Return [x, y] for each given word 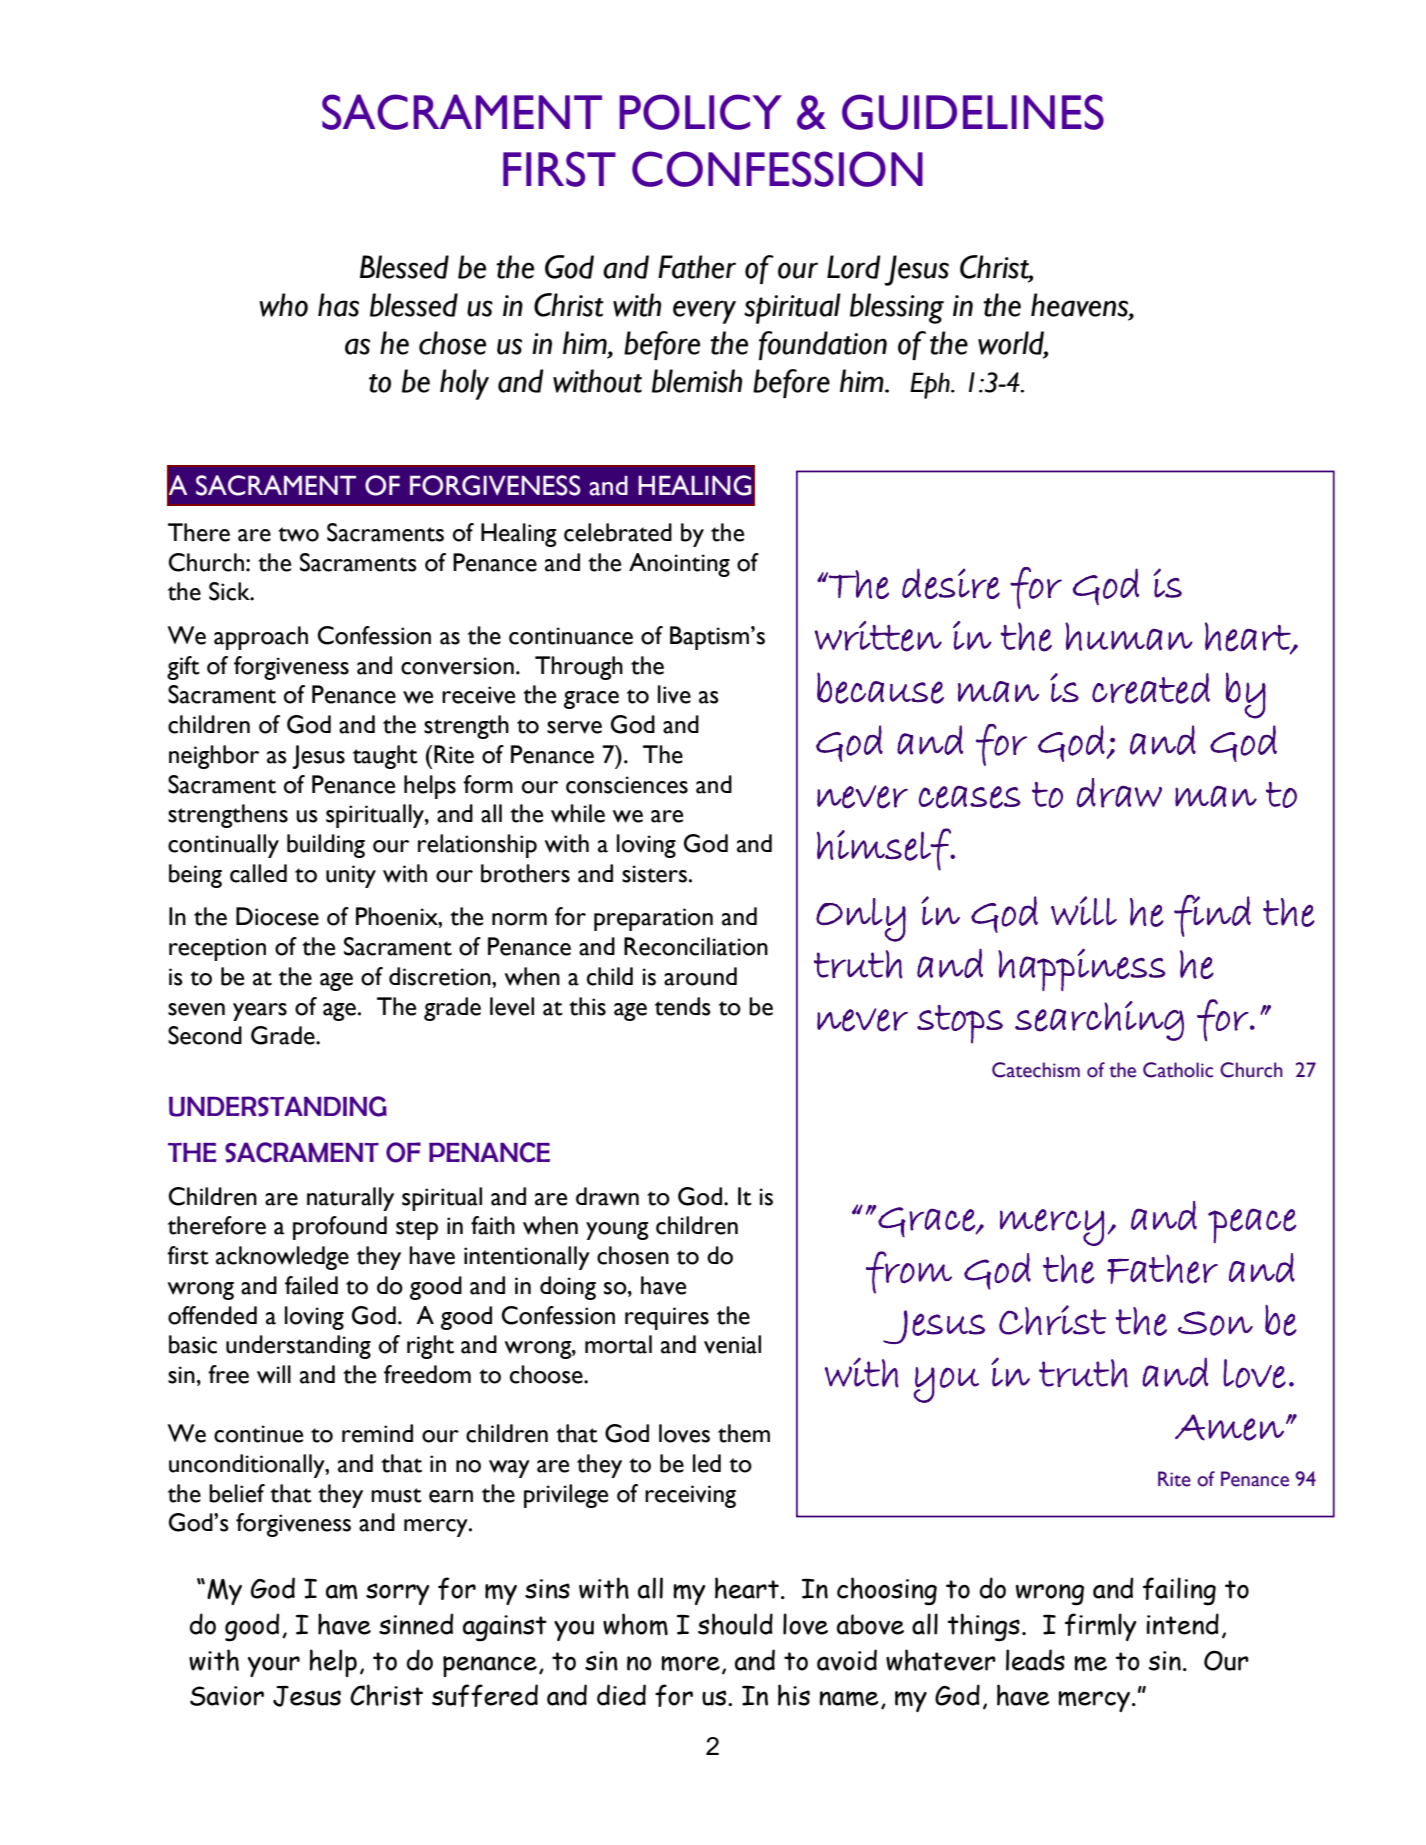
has [338, 305]
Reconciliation [696, 946]
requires [667, 1318]
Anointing [679, 565]
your [274, 1666]
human [1129, 636]
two [298, 534]
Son [1215, 1323]
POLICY [700, 112]
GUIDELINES [973, 112]
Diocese [277, 916]
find [1212, 915]
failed [311, 1285]
